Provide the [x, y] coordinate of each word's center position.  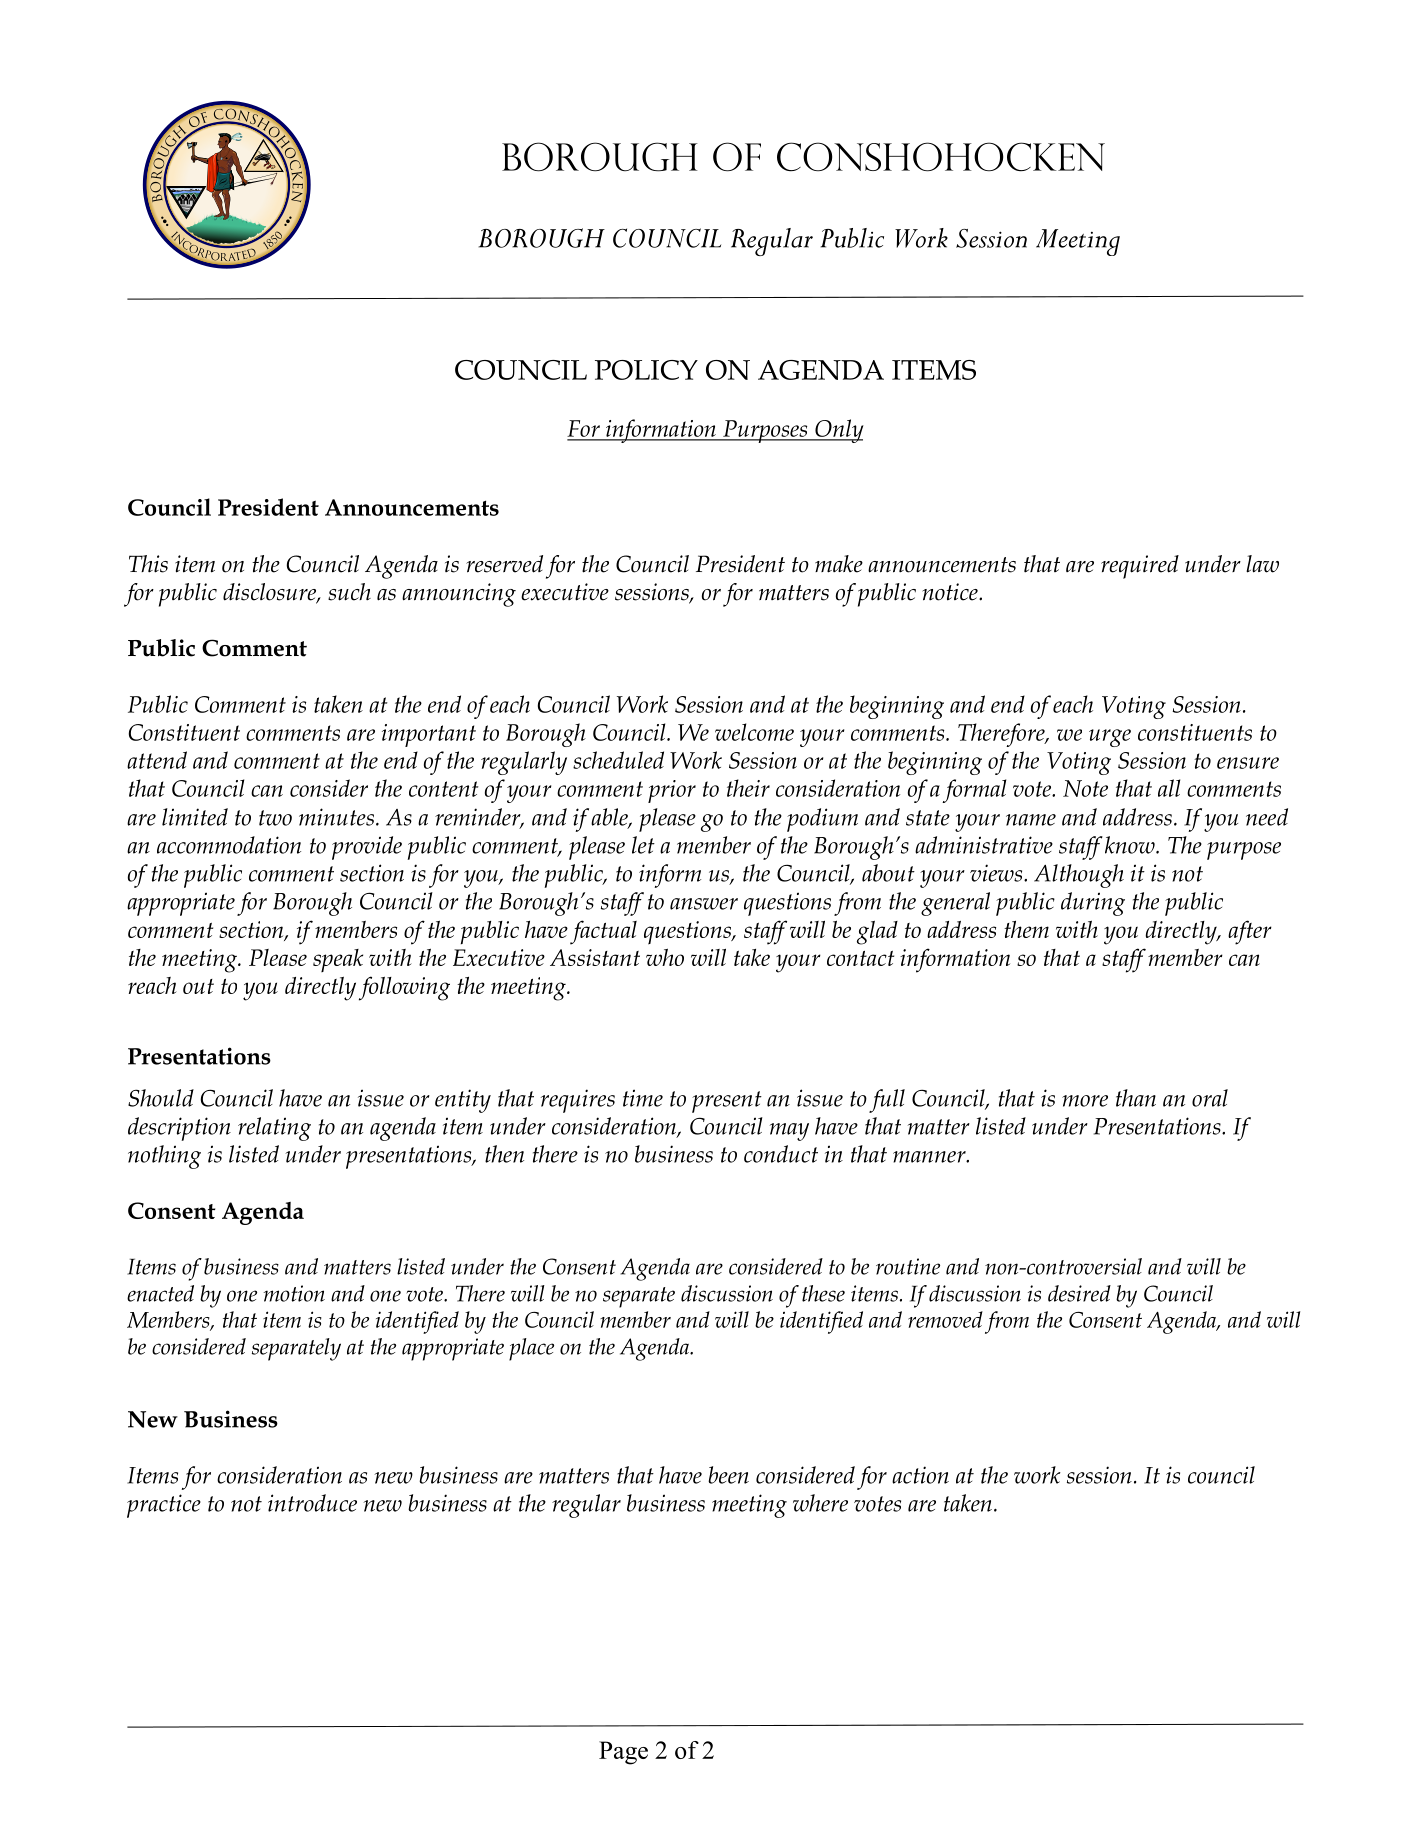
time [643, 1098]
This [148, 564]
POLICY [646, 370]
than [1136, 1098]
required [1140, 567]
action [920, 1475]
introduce [312, 1503]
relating [274, 1129]
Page [623, 1753]
